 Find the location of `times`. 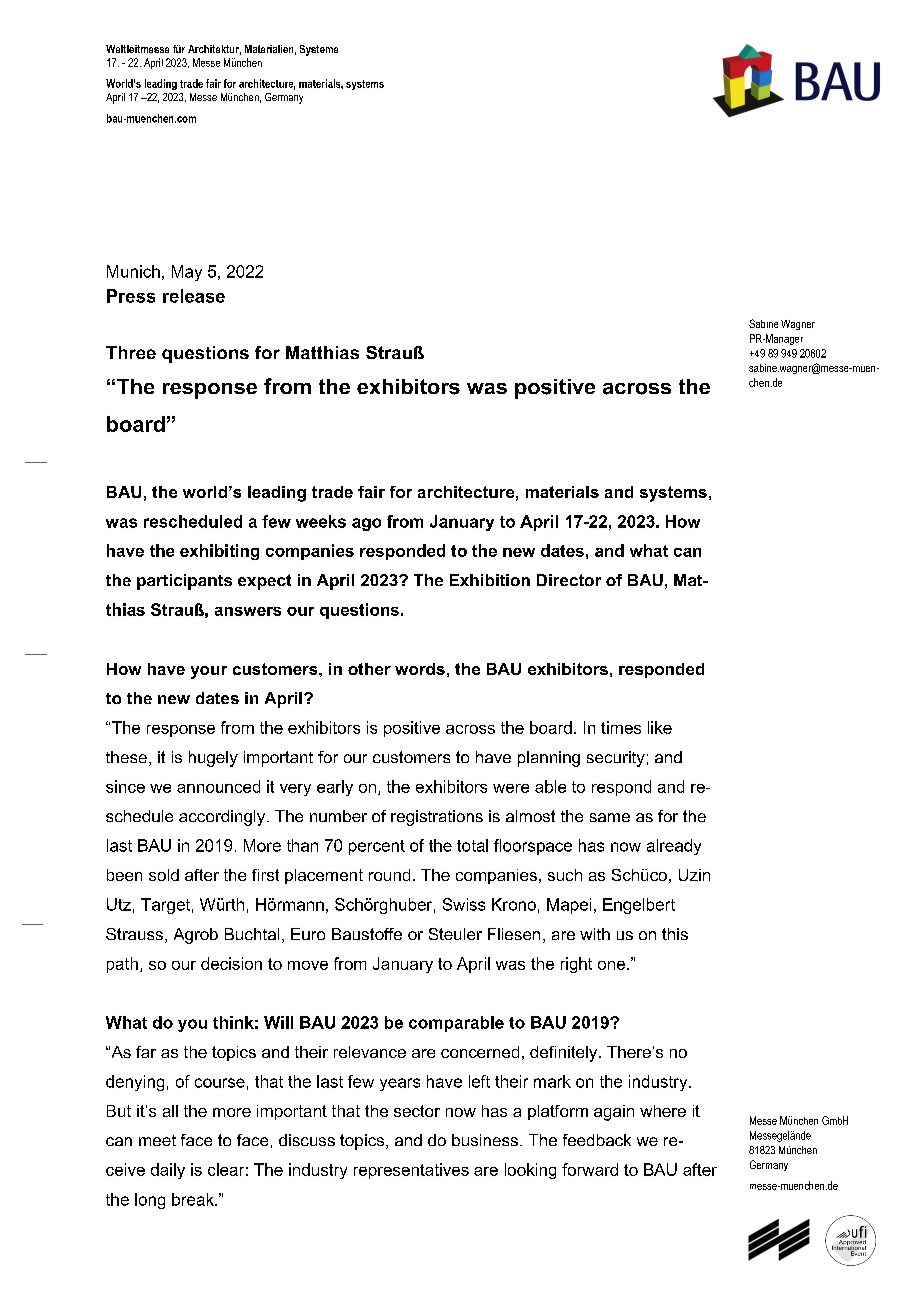

times is located at coordinates (621, 727).
